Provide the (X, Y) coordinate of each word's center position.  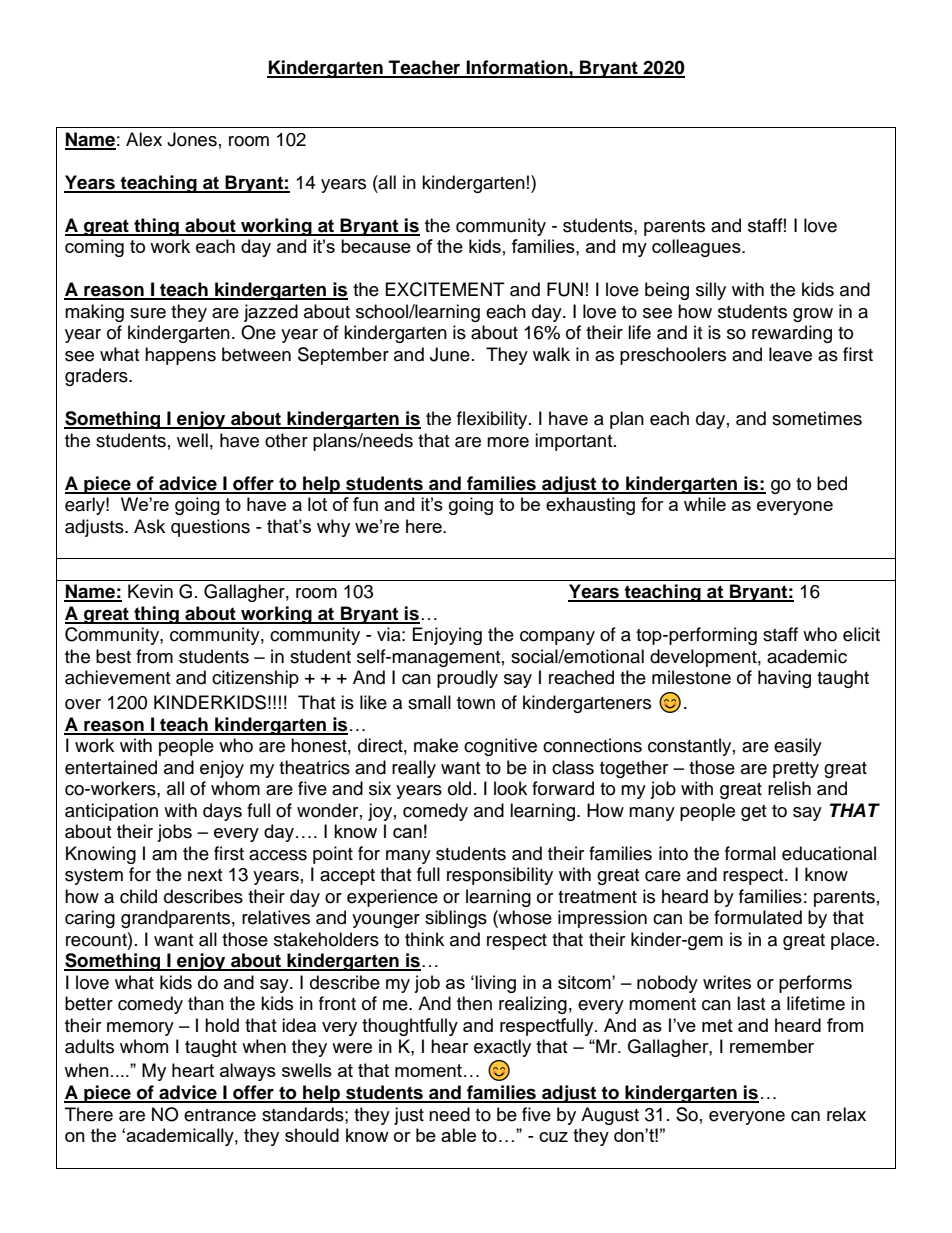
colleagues (697, 248)
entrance (220, 1115)
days (222, 812)
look (510, 788)
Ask (149, 526)
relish (789, 788)
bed (832, 483)
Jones (192, 139)
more (508, 442)
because (376, 246)
